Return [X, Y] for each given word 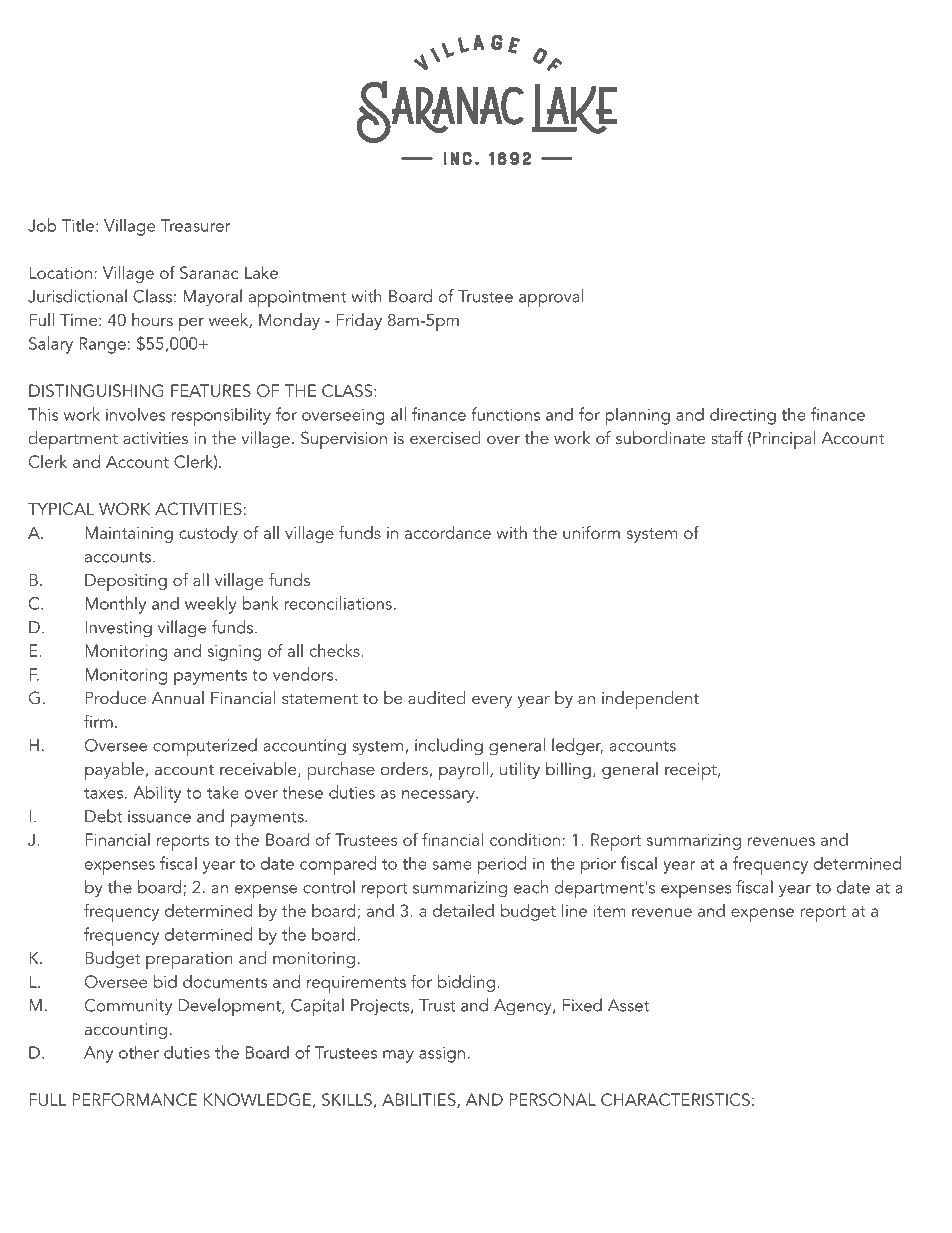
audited [437, 697]
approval [551, 298]
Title [78, 225]
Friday [359, 321]
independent [650, 700]
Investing [118, 629]
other [139, 1052]
